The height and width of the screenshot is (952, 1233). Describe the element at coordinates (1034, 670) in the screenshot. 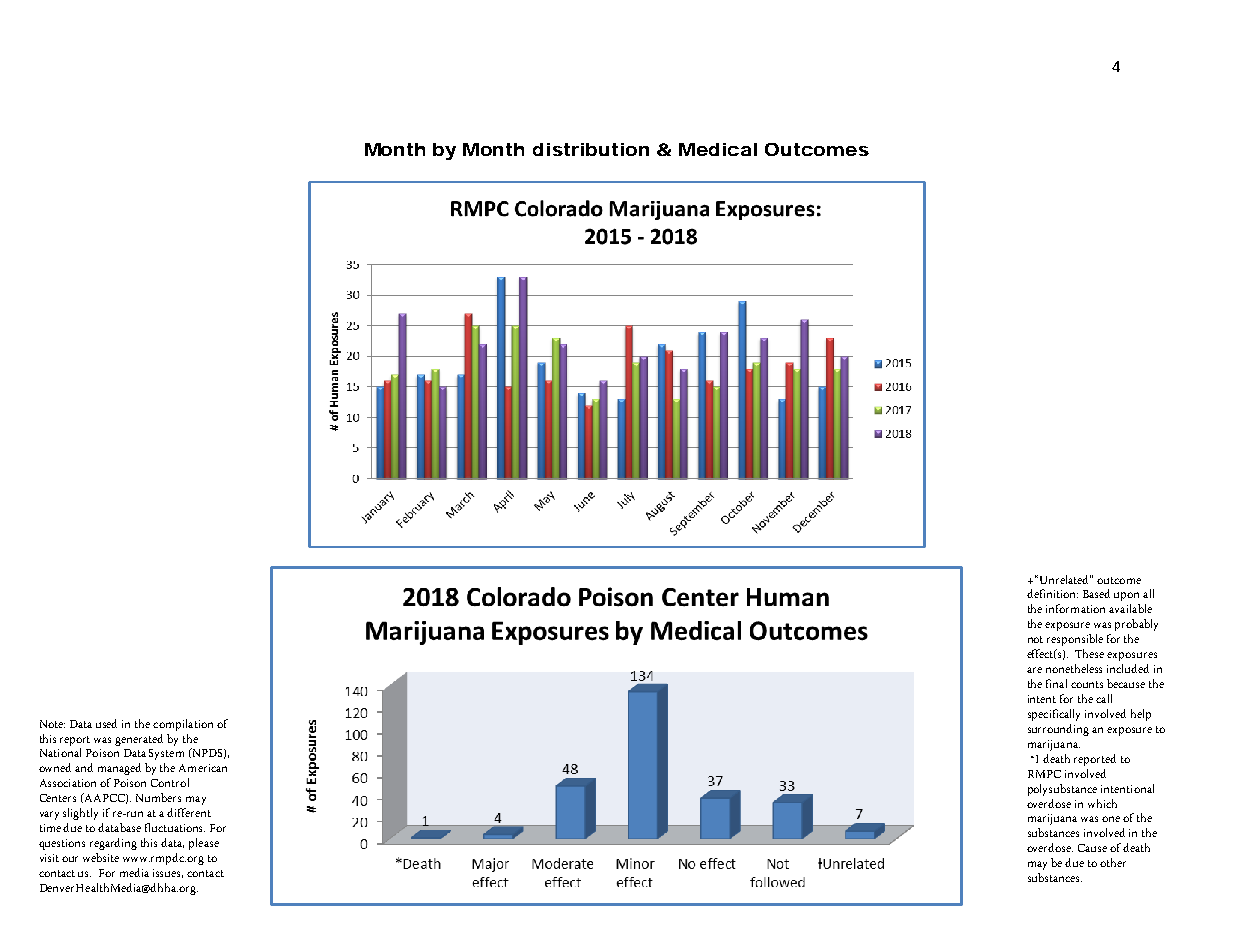

I see `are` at that location.
